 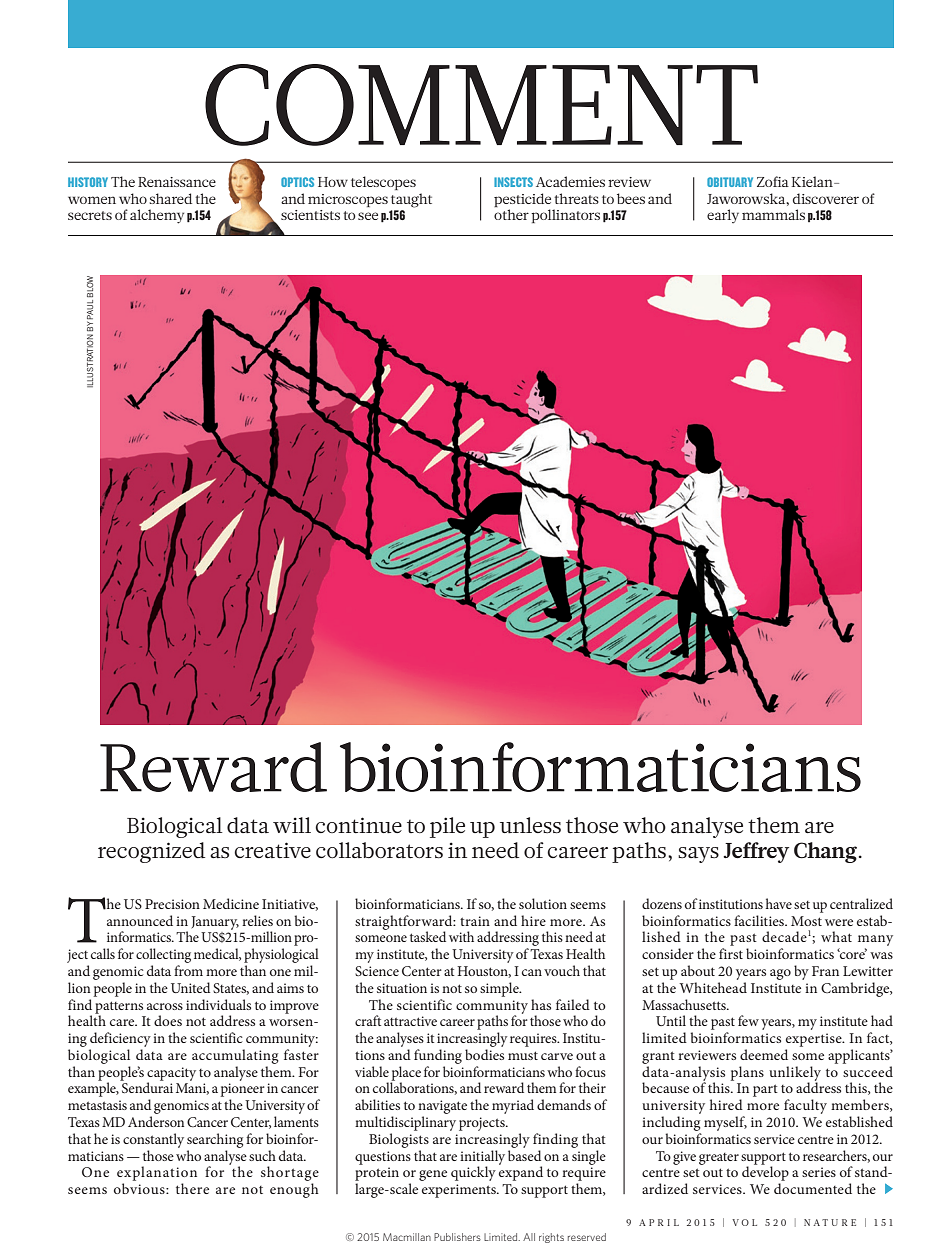 What do you see at coordinates (511, 214) in the screenshot?
I see `other` at bounding box center [511, 214].
